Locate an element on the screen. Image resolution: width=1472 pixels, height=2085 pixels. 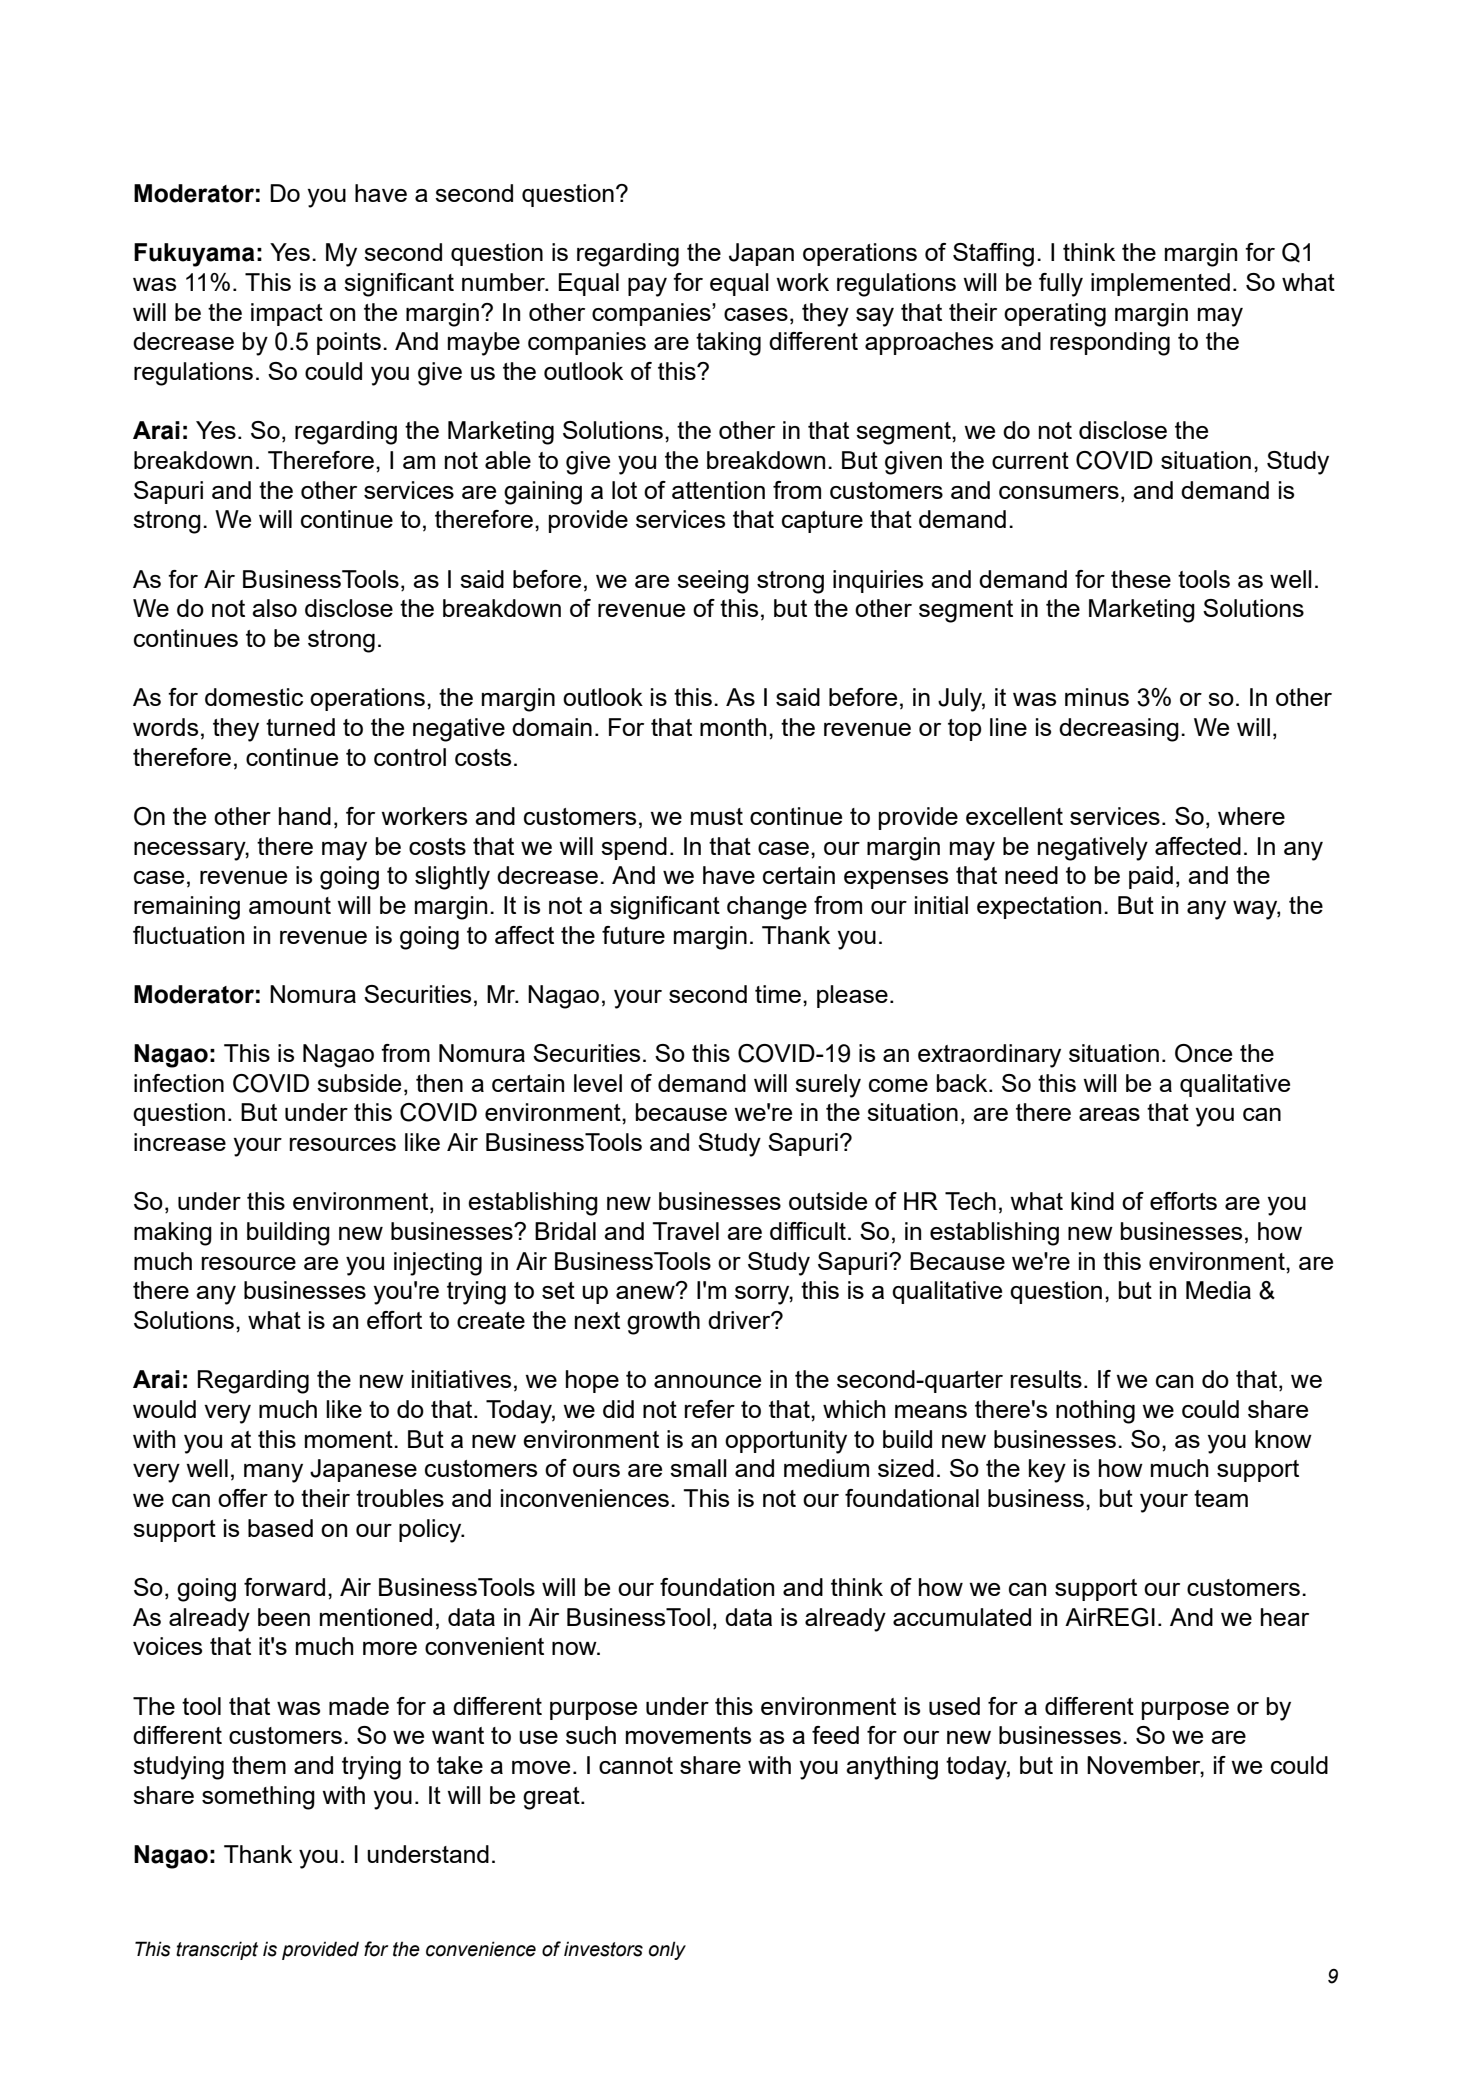
moment is located at coordinates (350, 1439).
